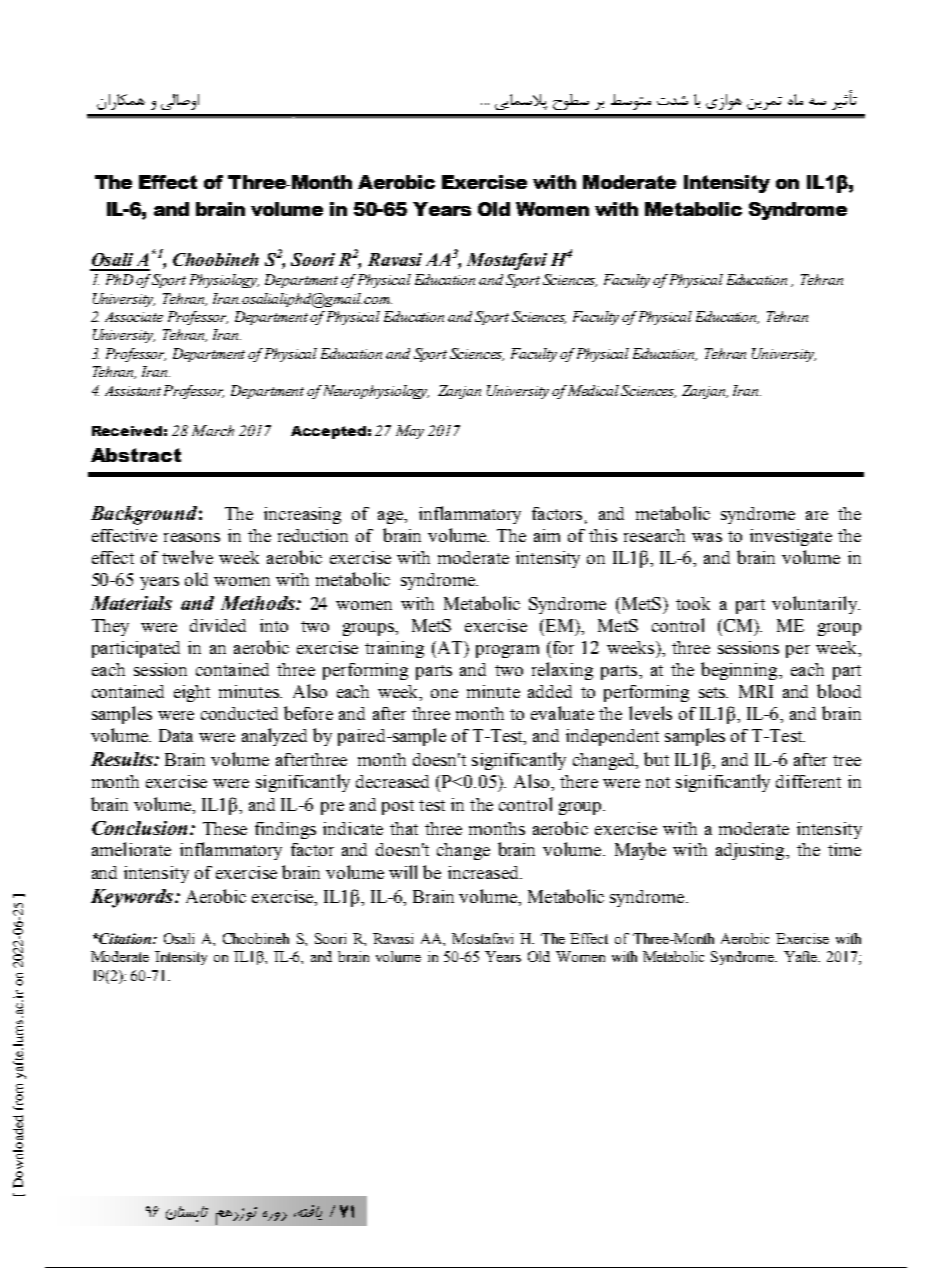  Describe the element at coordinates (133, 898) in the page. I see `Keywords` at that location.
